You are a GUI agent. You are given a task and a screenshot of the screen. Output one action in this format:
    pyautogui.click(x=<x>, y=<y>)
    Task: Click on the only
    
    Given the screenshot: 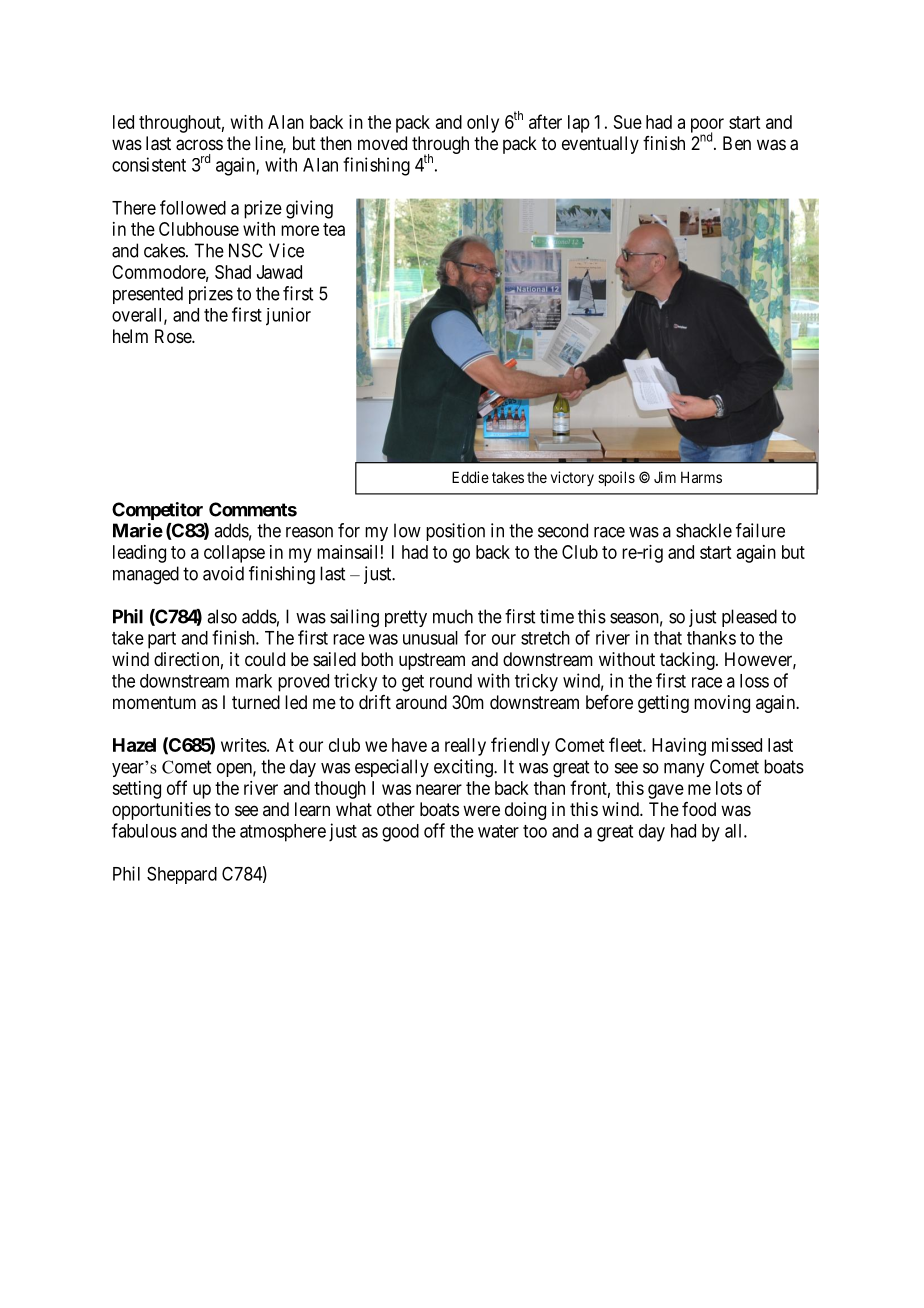 What is the action you would take?
    pyautogui.click(x=483, y=124)
